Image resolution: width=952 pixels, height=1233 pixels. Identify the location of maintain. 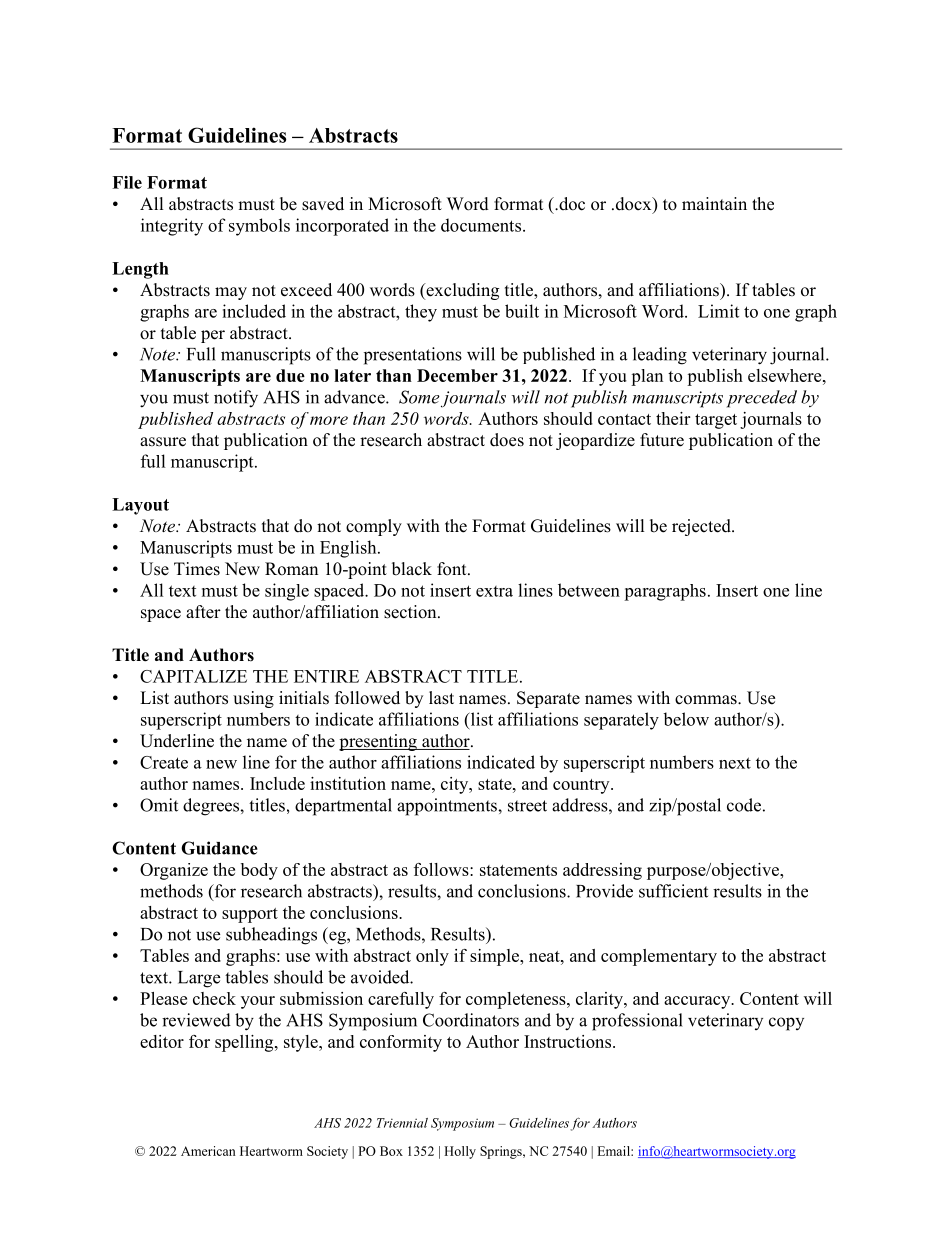
(714, 203).
